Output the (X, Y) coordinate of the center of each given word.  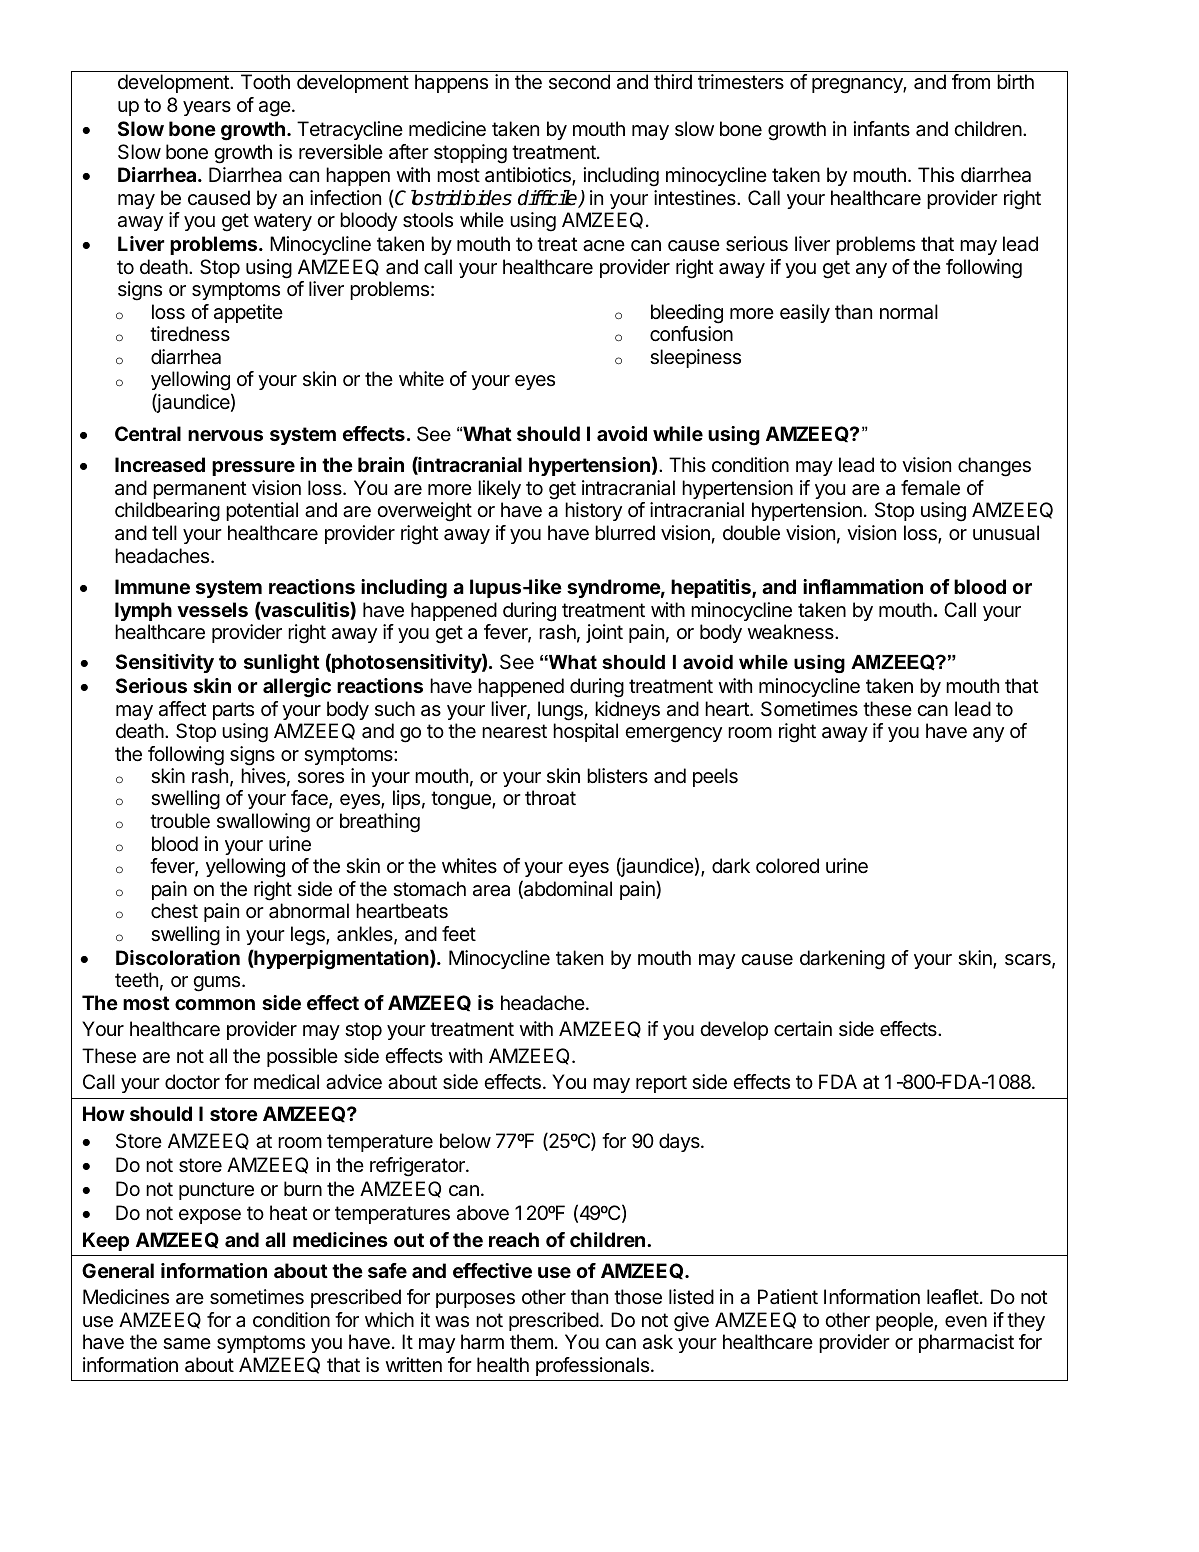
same (187, 1344)
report (661, 1084)
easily (805, 313)
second (579, 82)
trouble (180, 821)
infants (882, 129)
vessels (212, 609)
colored (787, 866)
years (207, 108)
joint (604, 633)
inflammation (863, 586)
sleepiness (695, 358)
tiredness (190, 334)
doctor (192, 1081)
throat (550, 798)
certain (803, 1029)
